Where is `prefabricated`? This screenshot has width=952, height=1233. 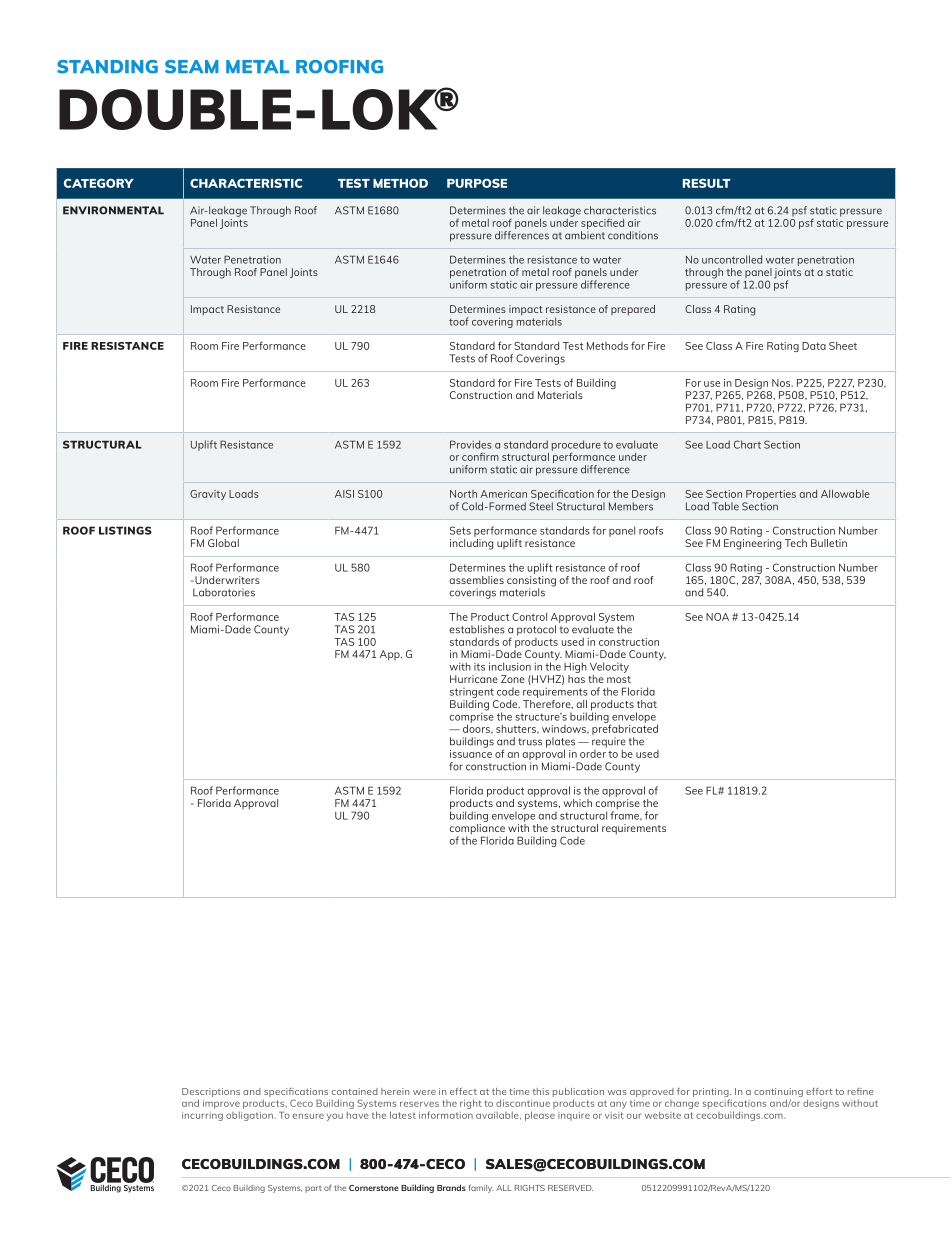
prefabricated is located at coordinates (625, 730).
